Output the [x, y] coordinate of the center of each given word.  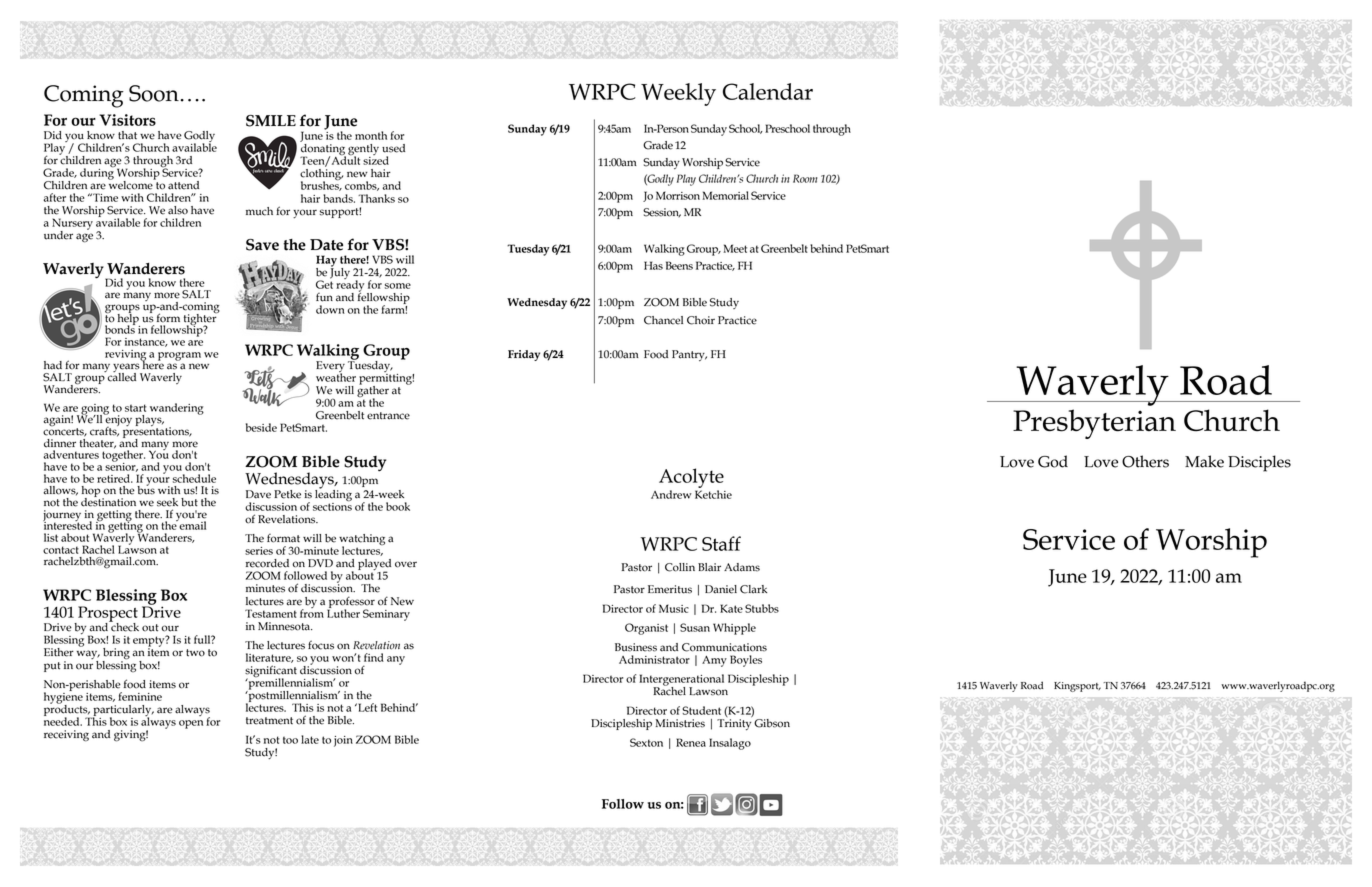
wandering [177, 409]
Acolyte [691, 478]
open [191, 724]
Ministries [680, 723]
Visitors [127, 120]
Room [805, 178]
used [393, 148]
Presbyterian [1094, 424]
